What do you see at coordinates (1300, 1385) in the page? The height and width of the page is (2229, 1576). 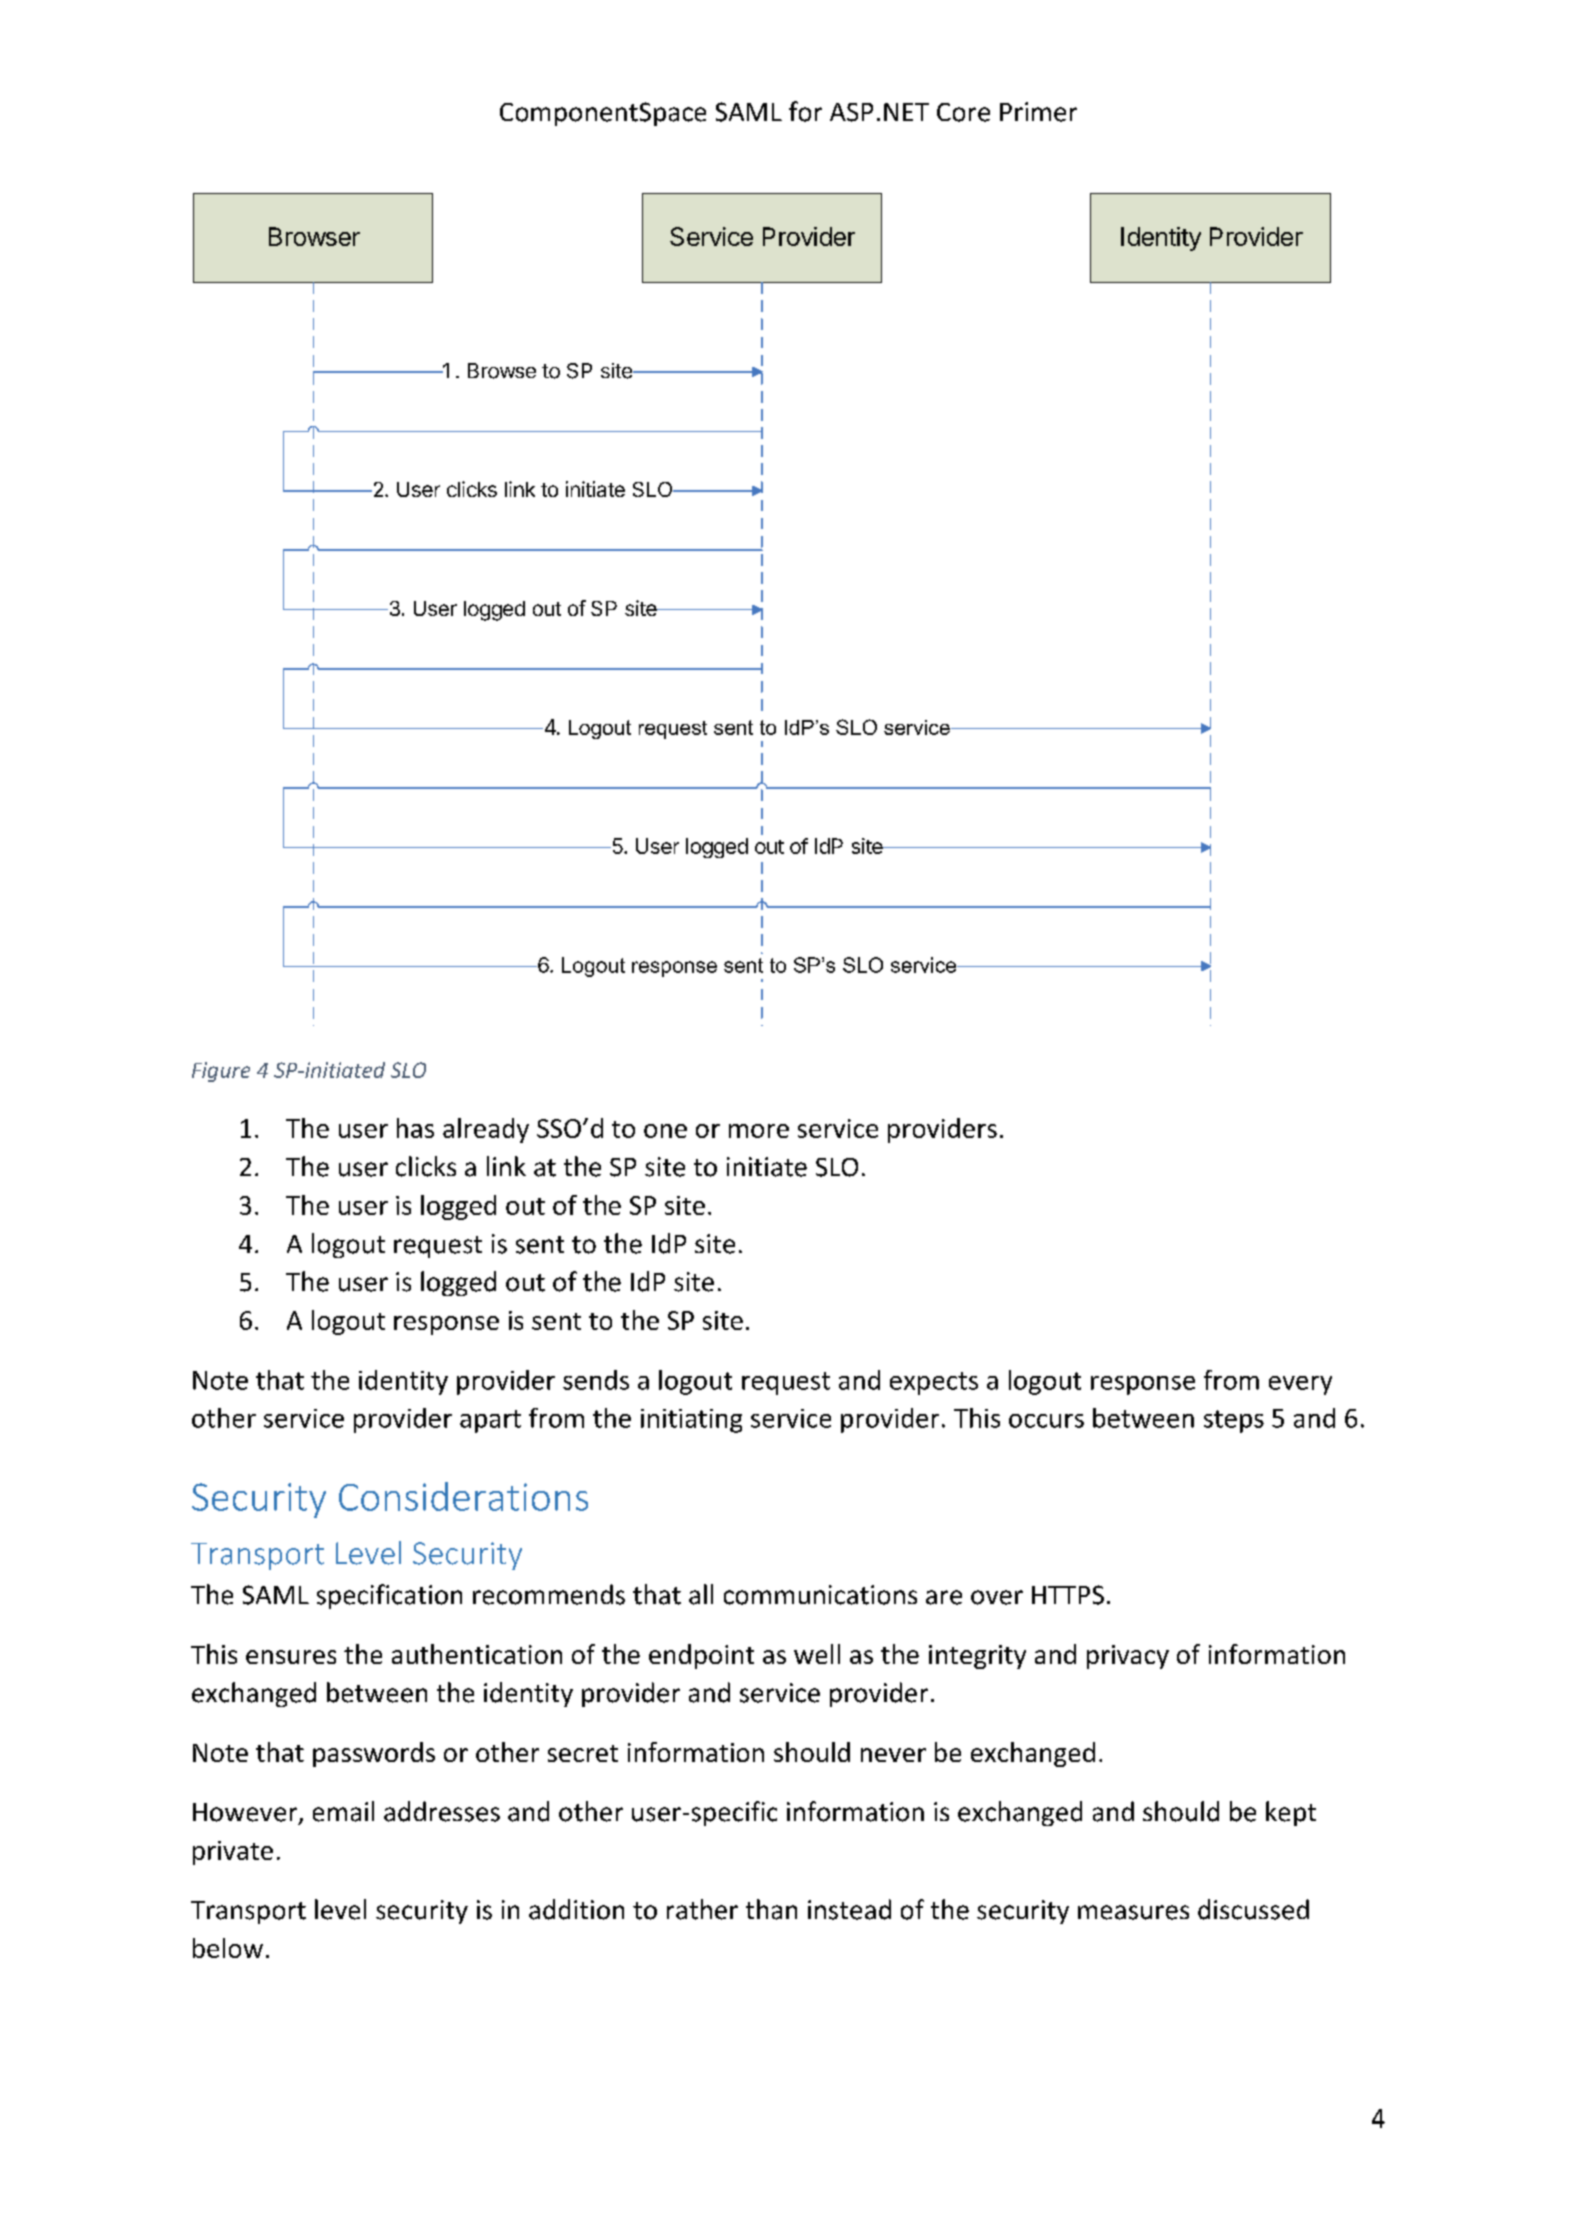 I see `every` at bounding box center [1300, 1385].
